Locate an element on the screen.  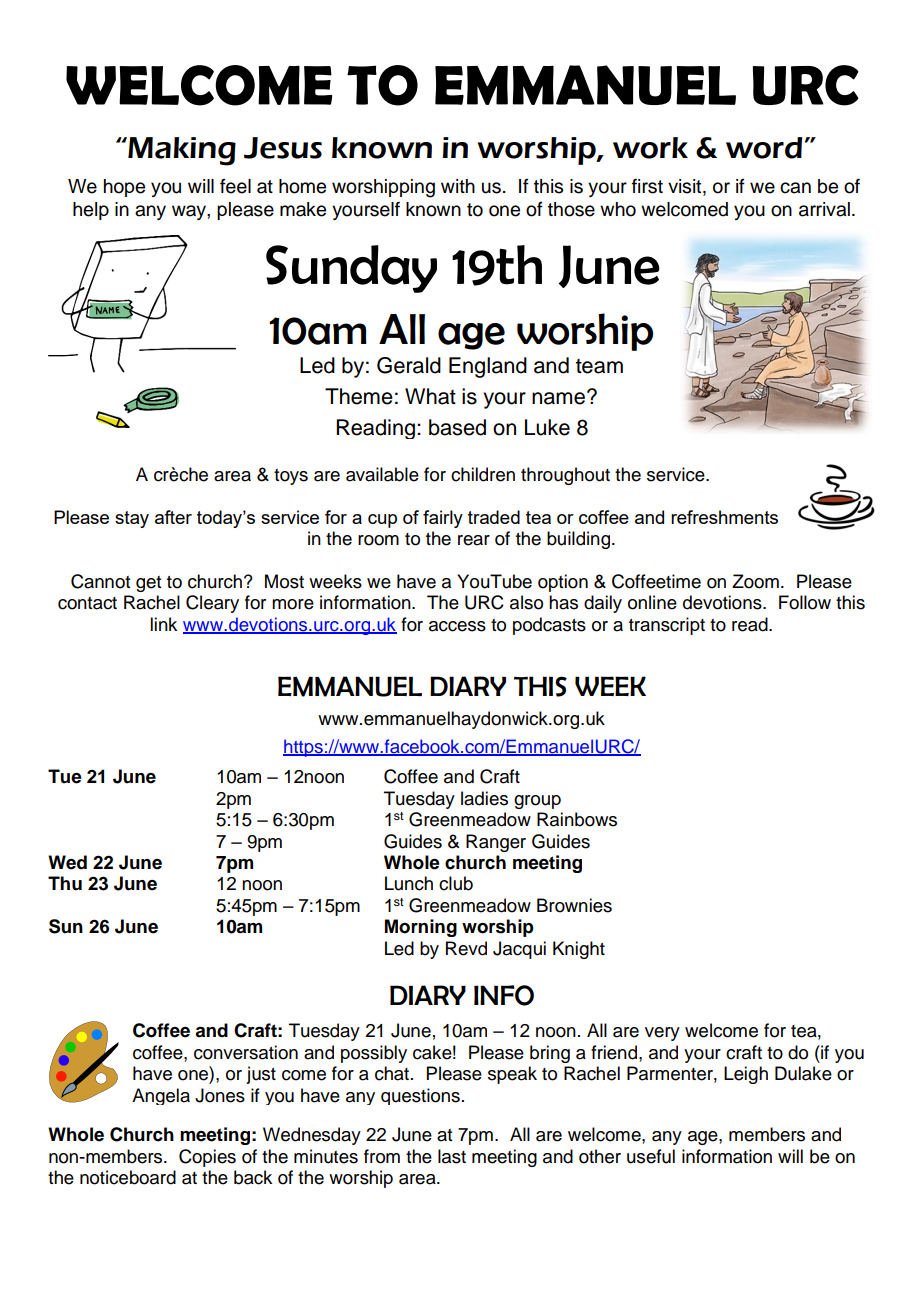
rear is located at coordinates (474, 540).
